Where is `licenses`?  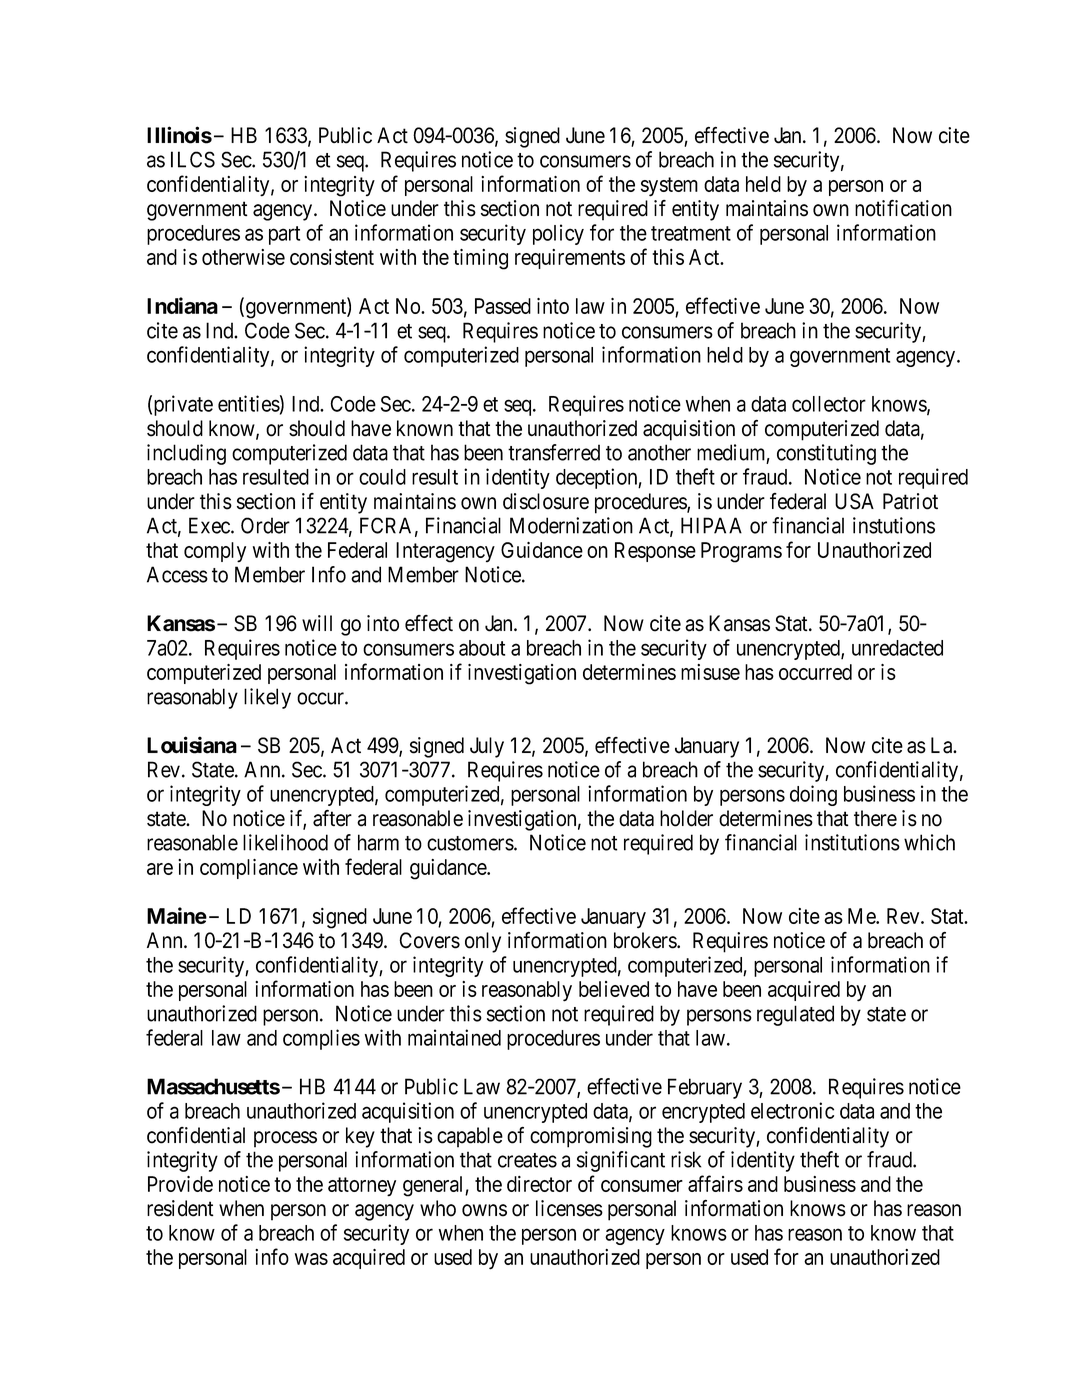 licenses is located at coordinates (569, 1208).
